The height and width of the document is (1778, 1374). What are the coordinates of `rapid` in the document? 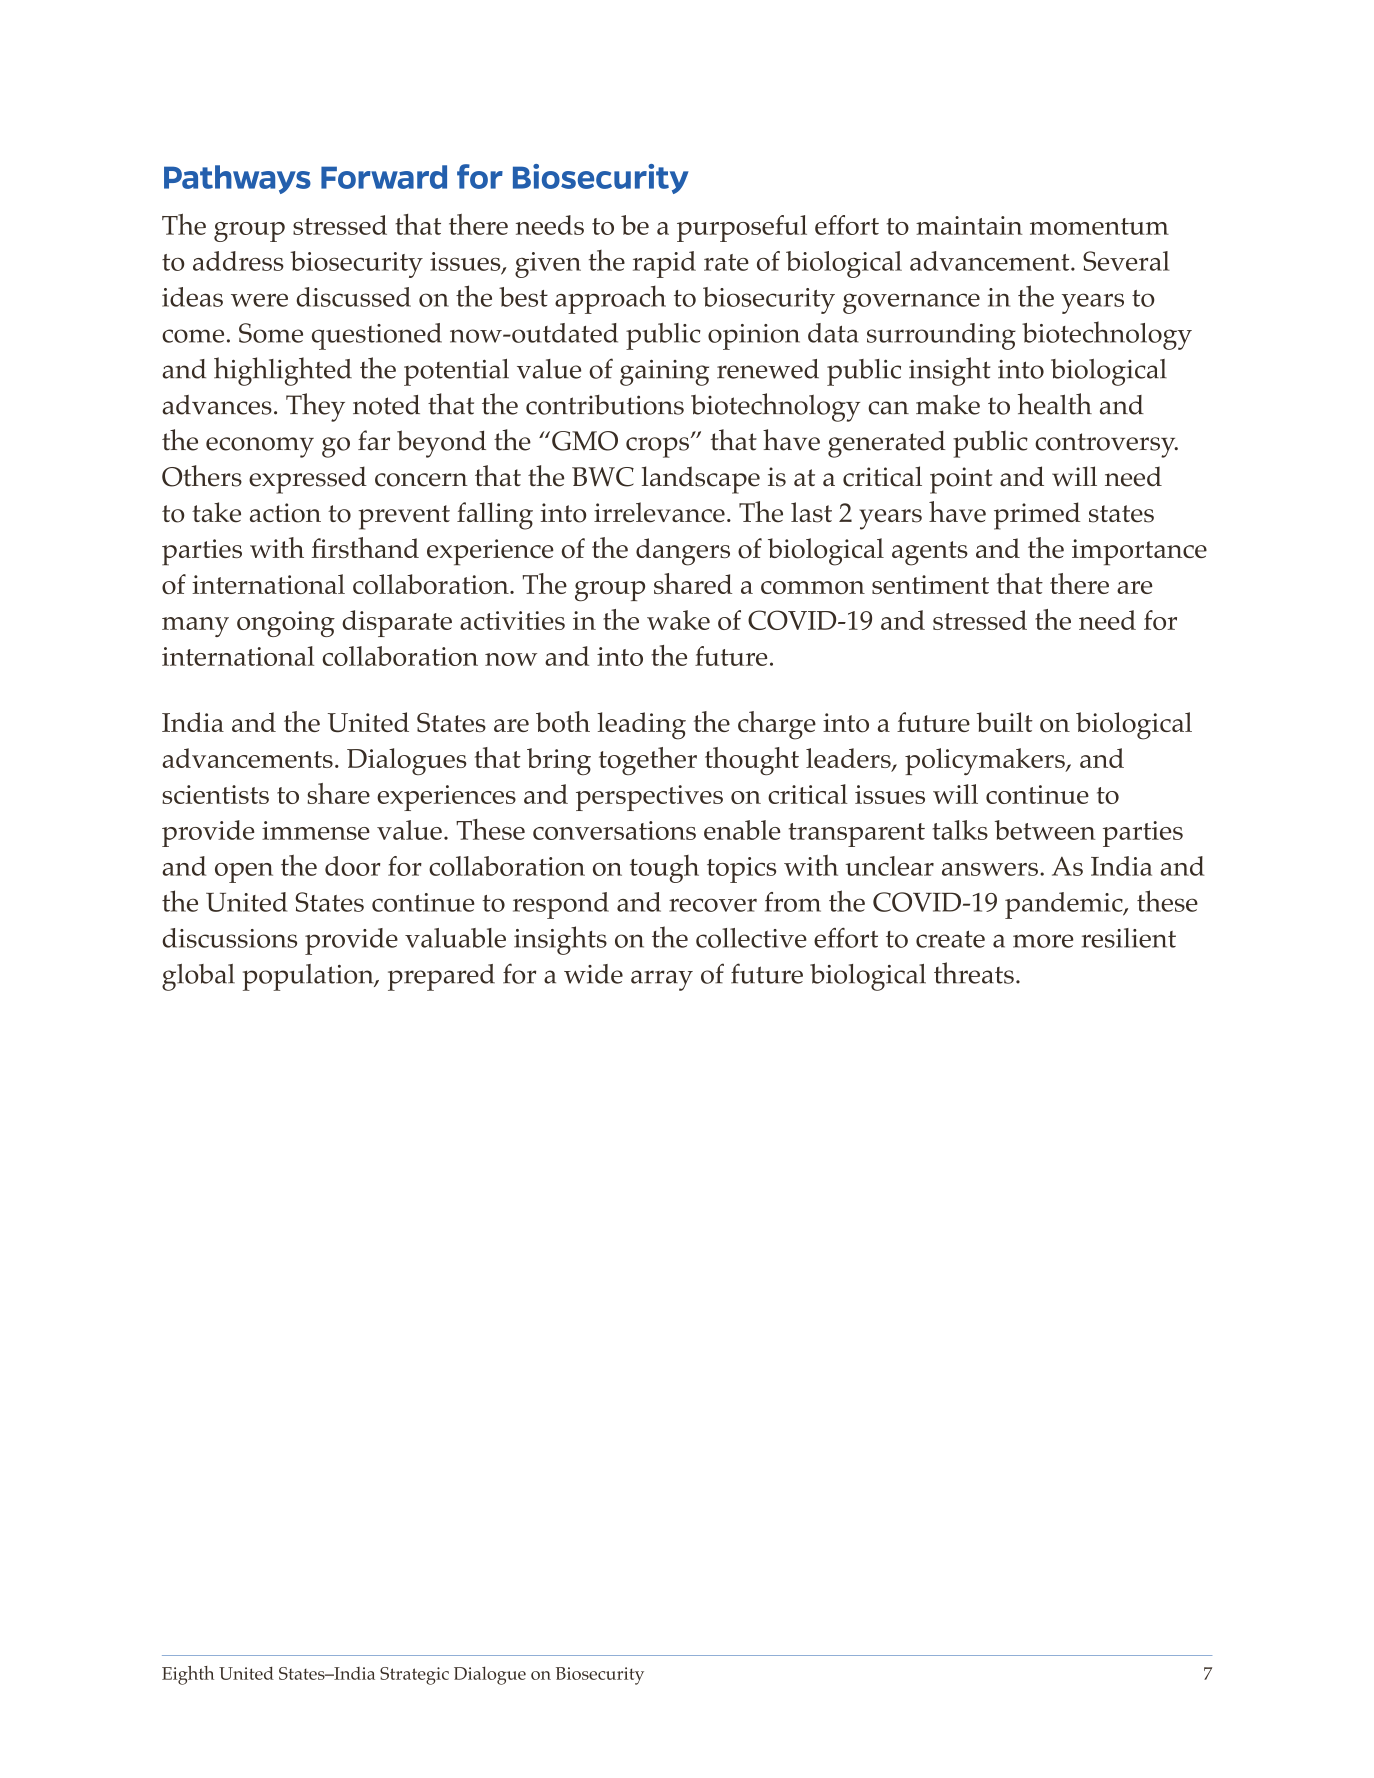 It's located at (664, 264).
